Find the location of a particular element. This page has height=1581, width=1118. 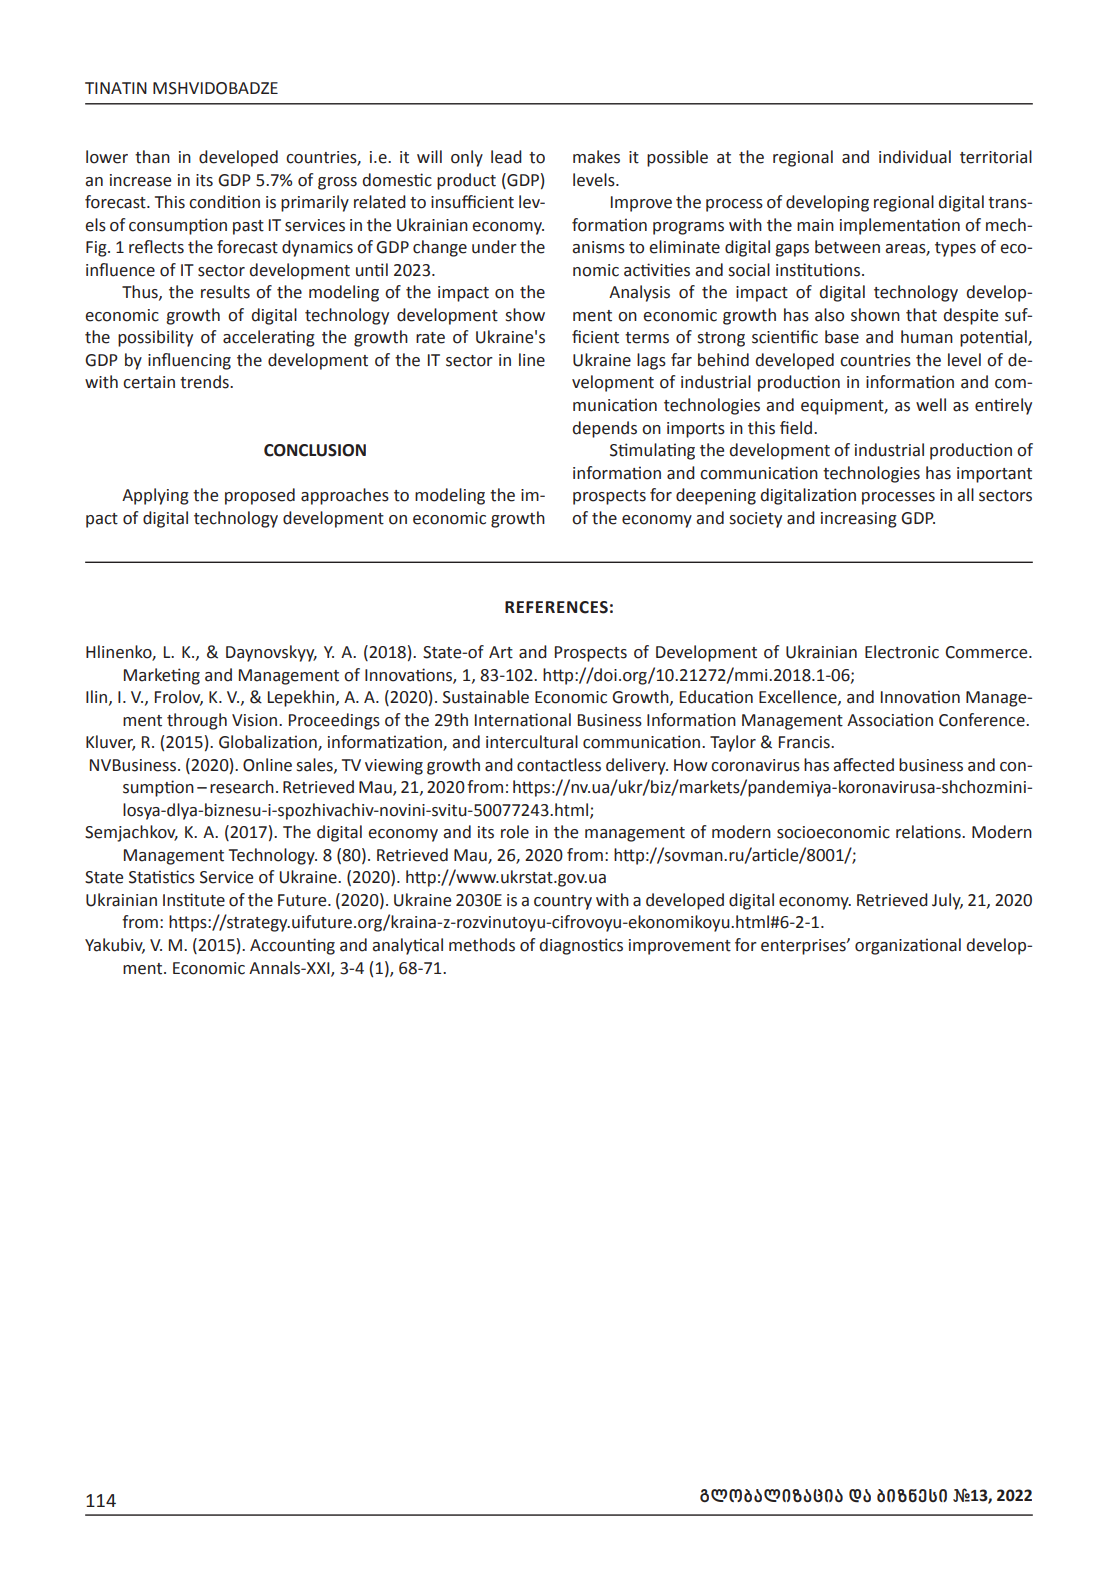

Institute is located at coordinates (194, 900).
